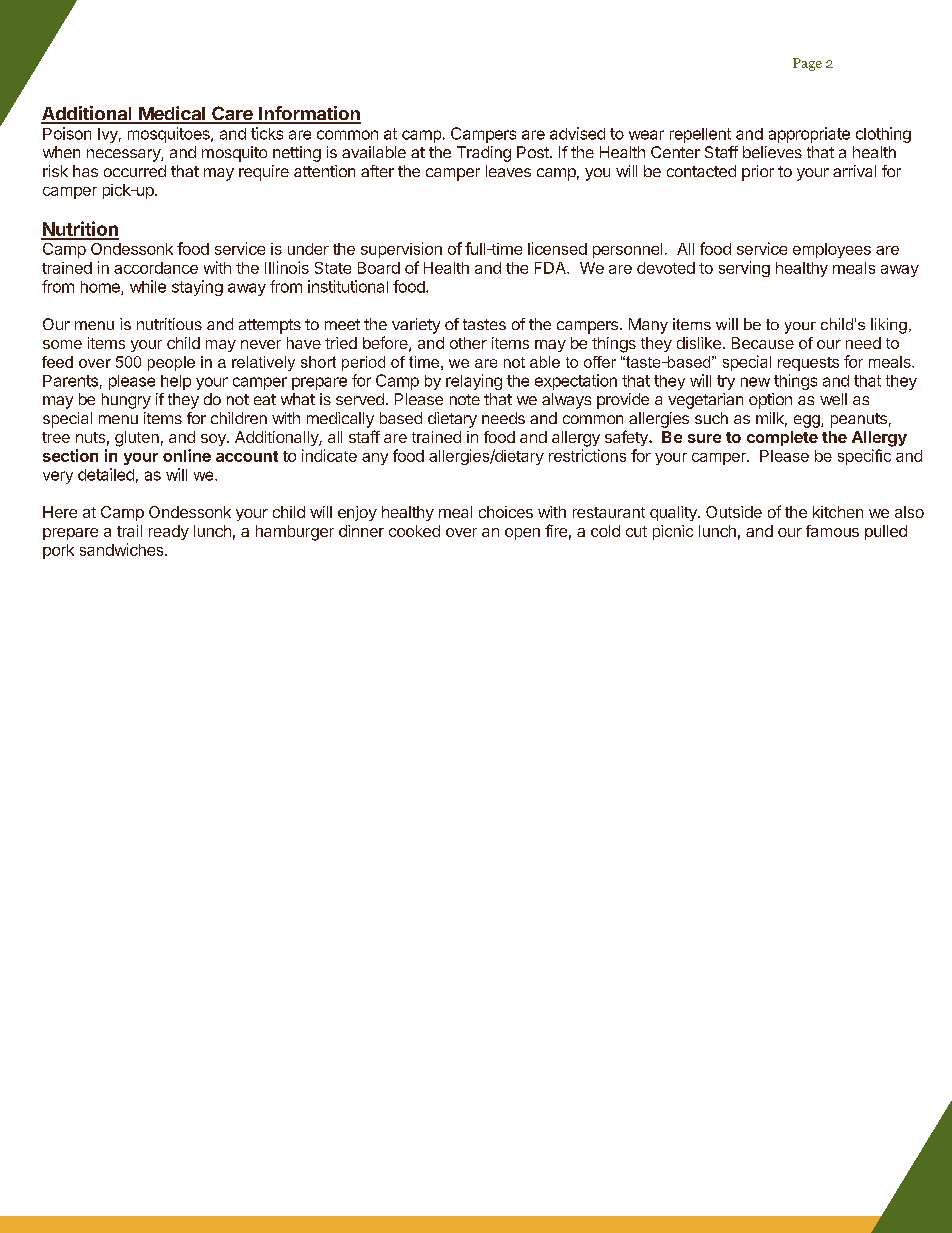 This image has height=1233, width=952. Describe the element at coordinates (889, 326) in the image. I see `liking` at that location.
